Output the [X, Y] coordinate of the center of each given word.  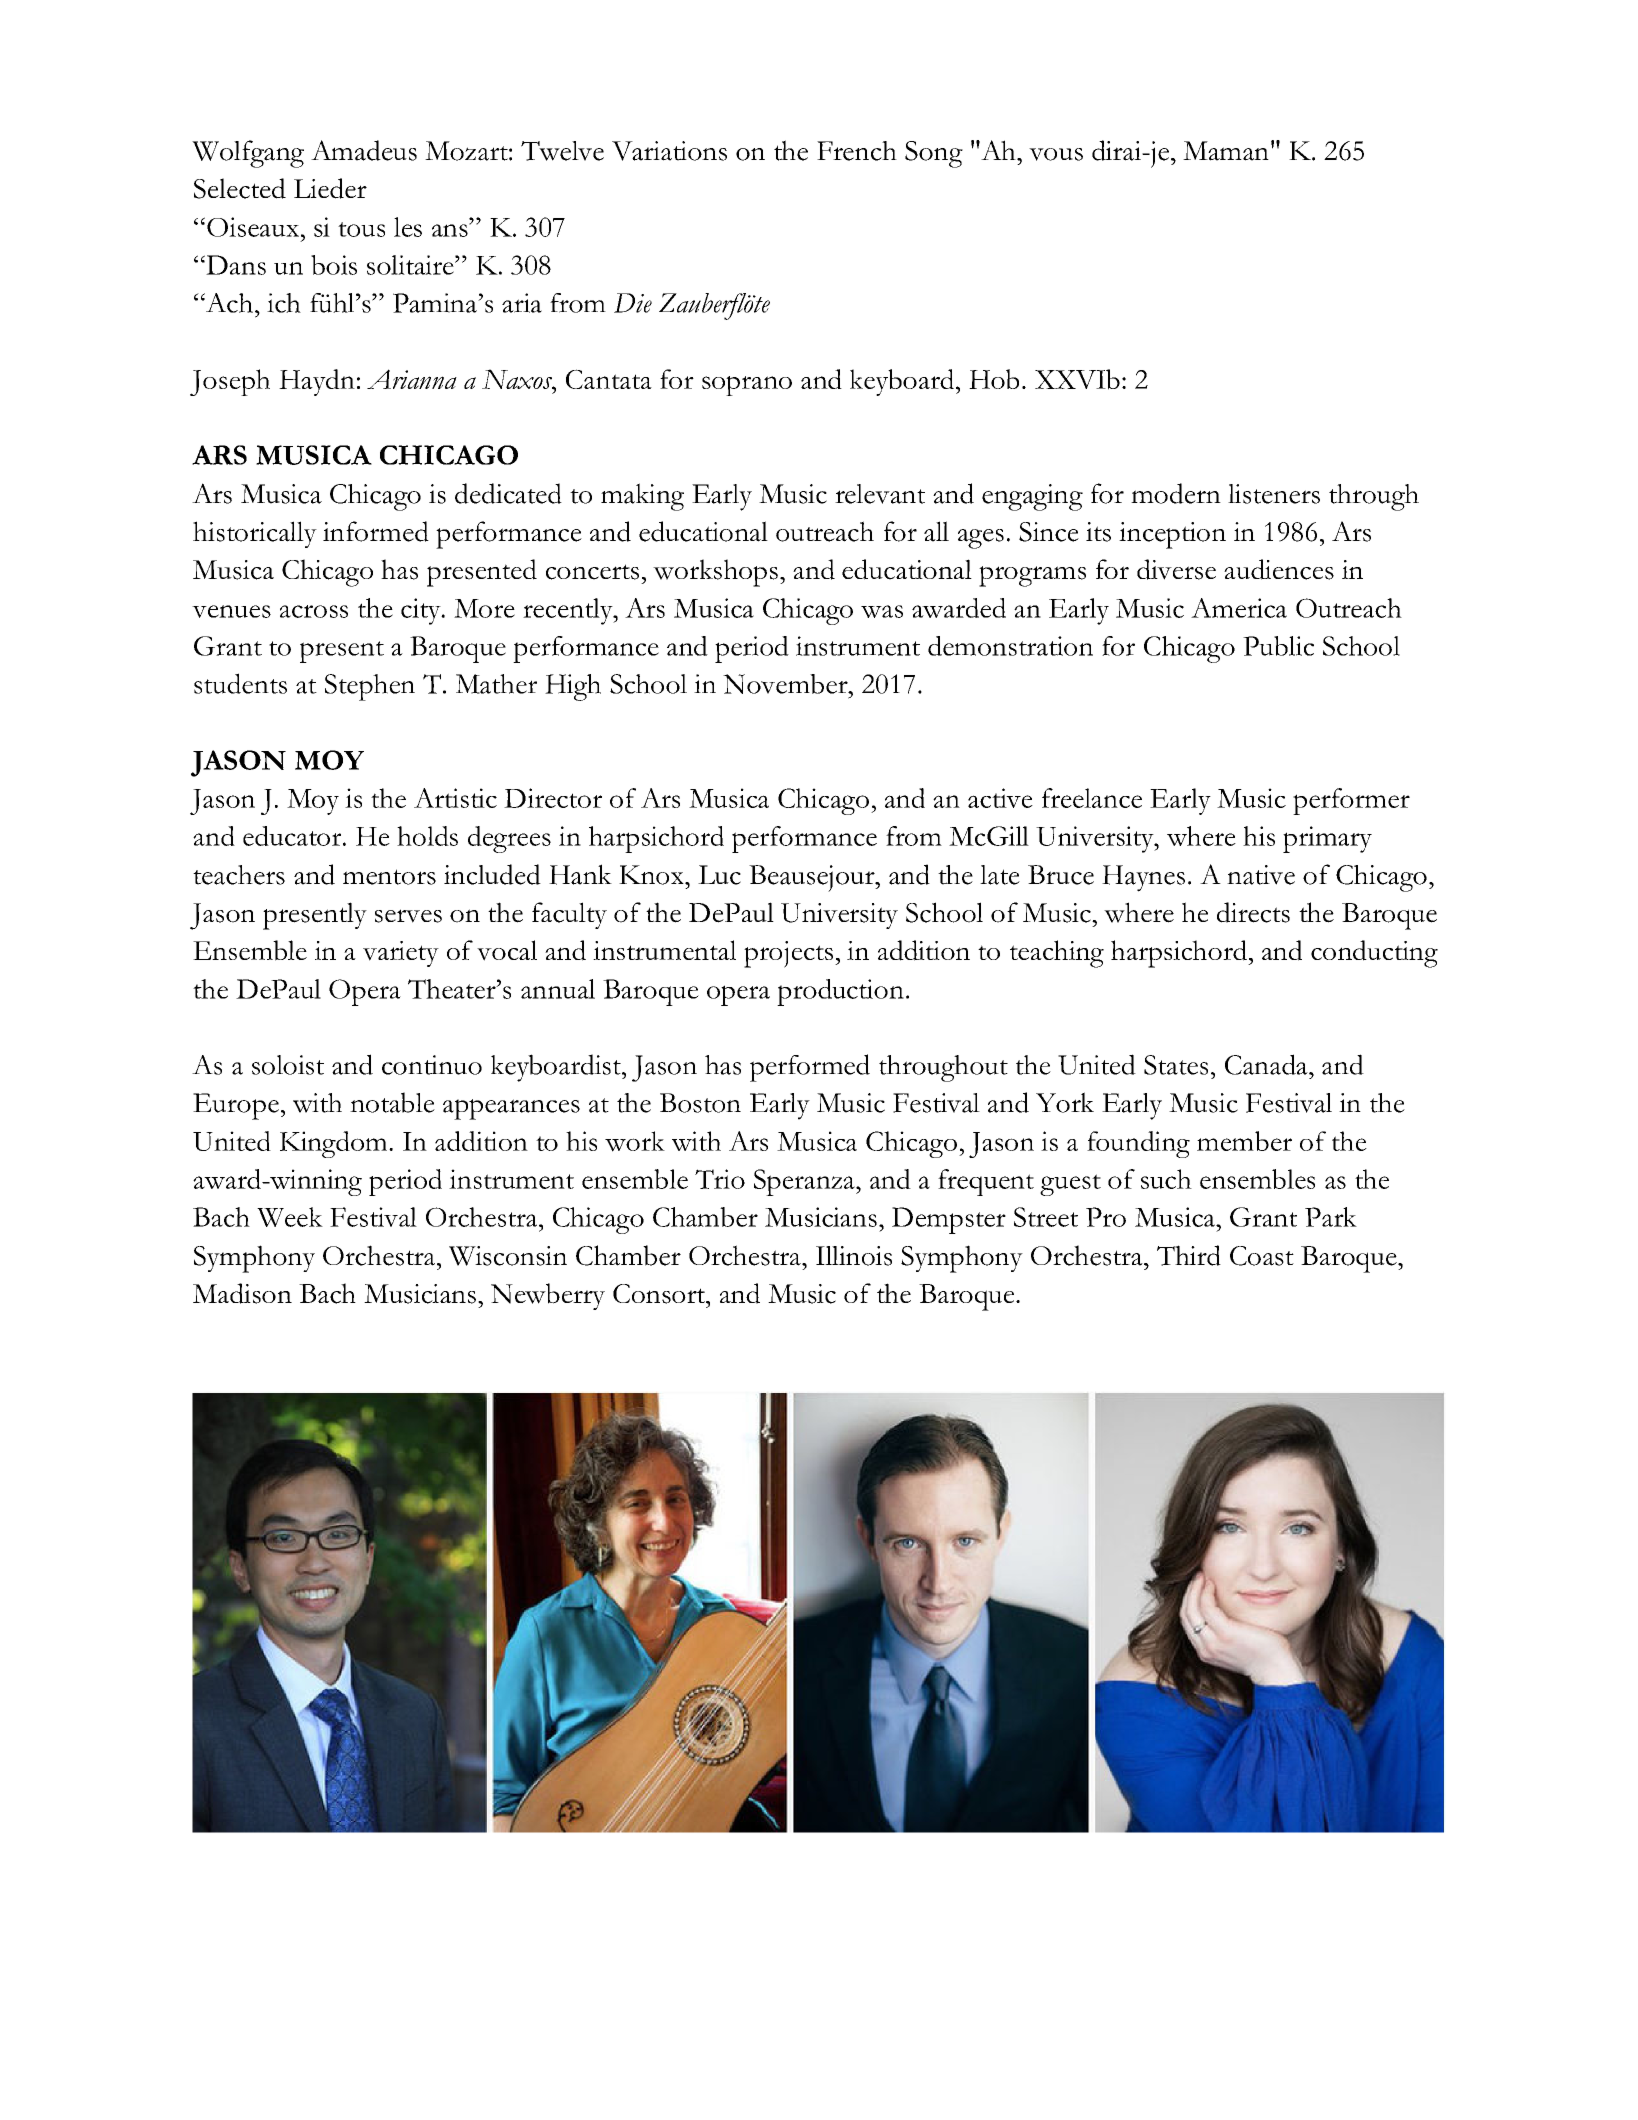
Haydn [317, 382]
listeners [1274, 494]
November [786, 684]
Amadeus [364, 150]
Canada [1267, 1064]
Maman [1226, 151]
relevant [880, 494]
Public [1278, 646]
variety [401, 954]
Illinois [854, 1256]
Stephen [370, 687]
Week [290, 1217]
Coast [1262, 1256]
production [840, 992]
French [857, 151]
